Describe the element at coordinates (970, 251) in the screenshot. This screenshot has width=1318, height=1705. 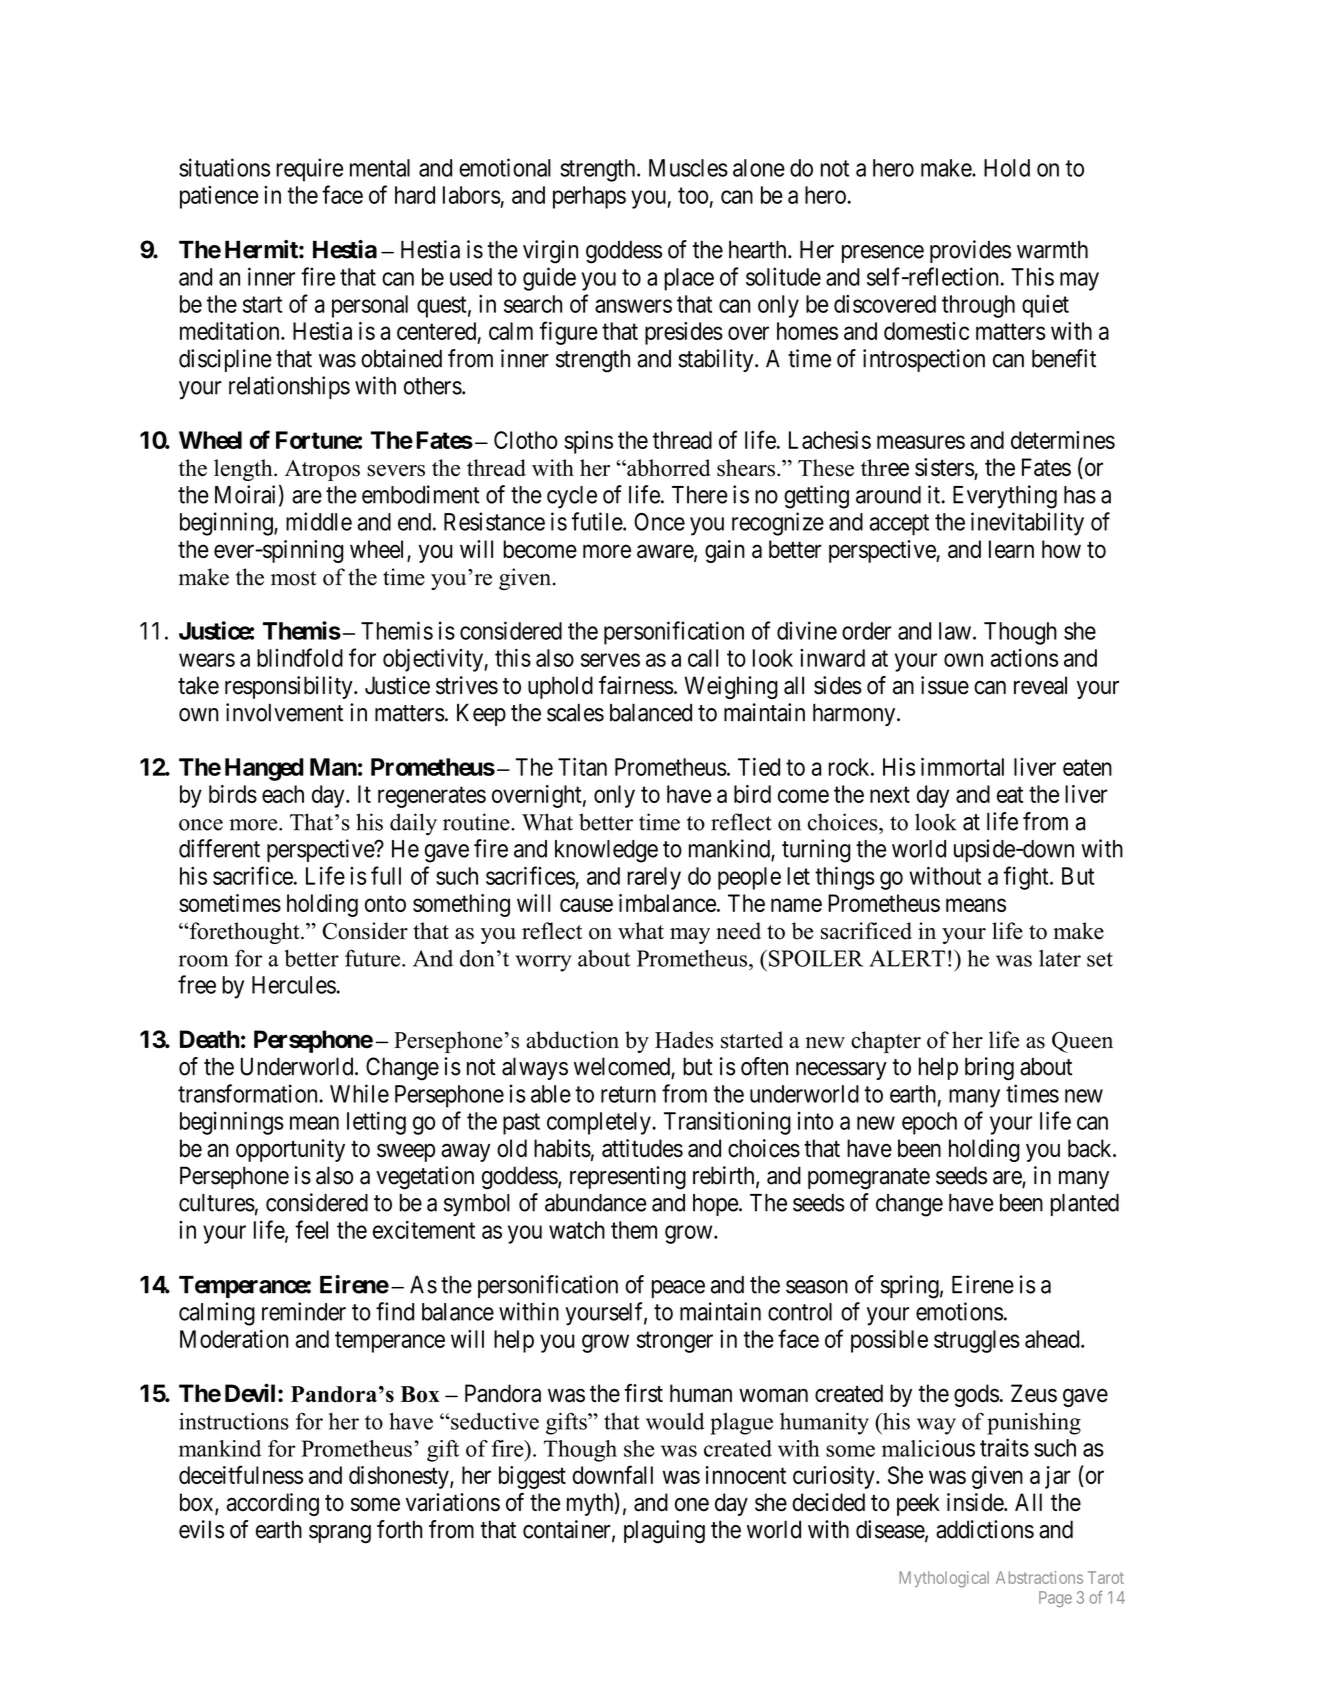
I see `provides` at that location.
